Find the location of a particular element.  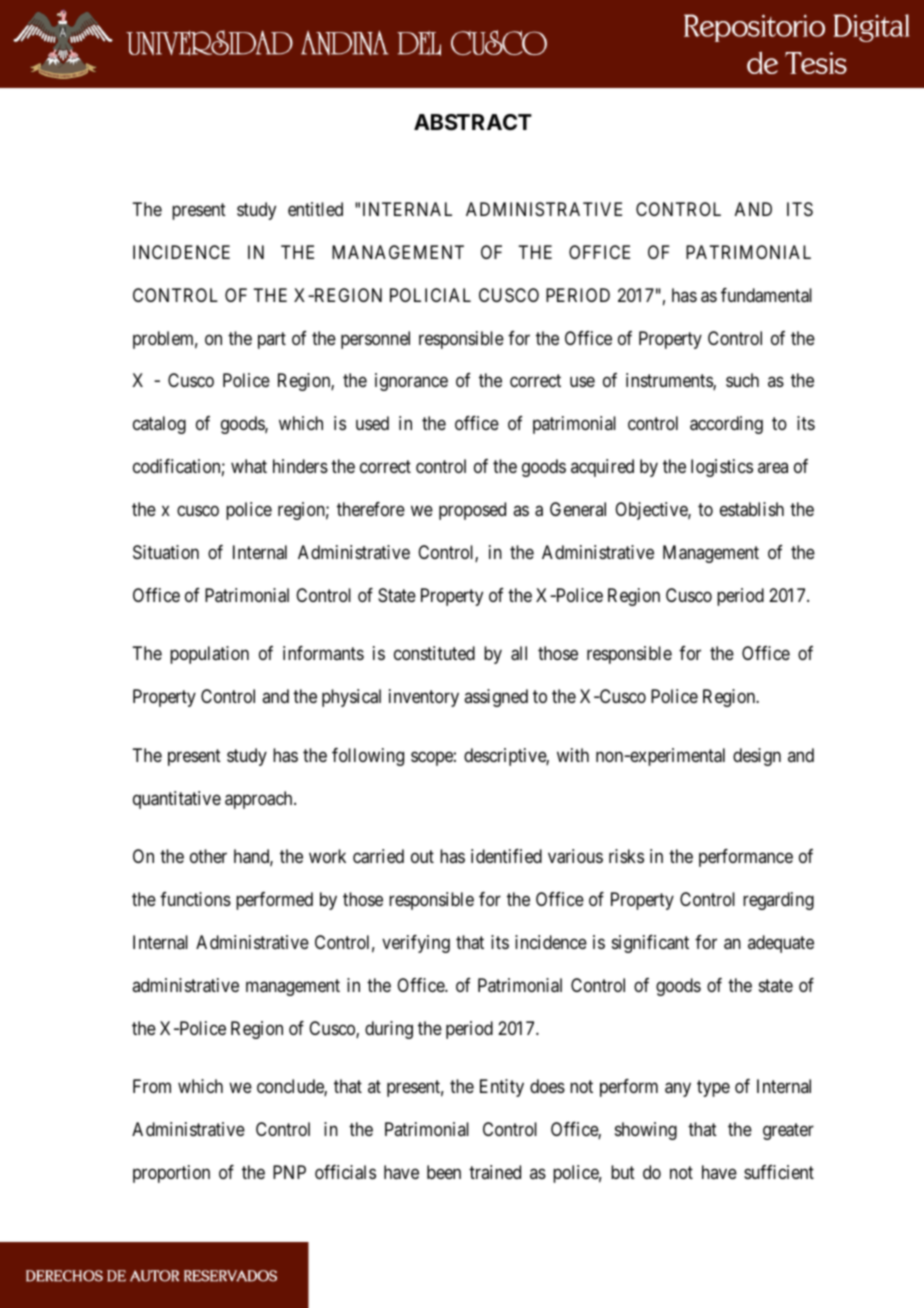

fundamental is located at coordinates (766, 295).
